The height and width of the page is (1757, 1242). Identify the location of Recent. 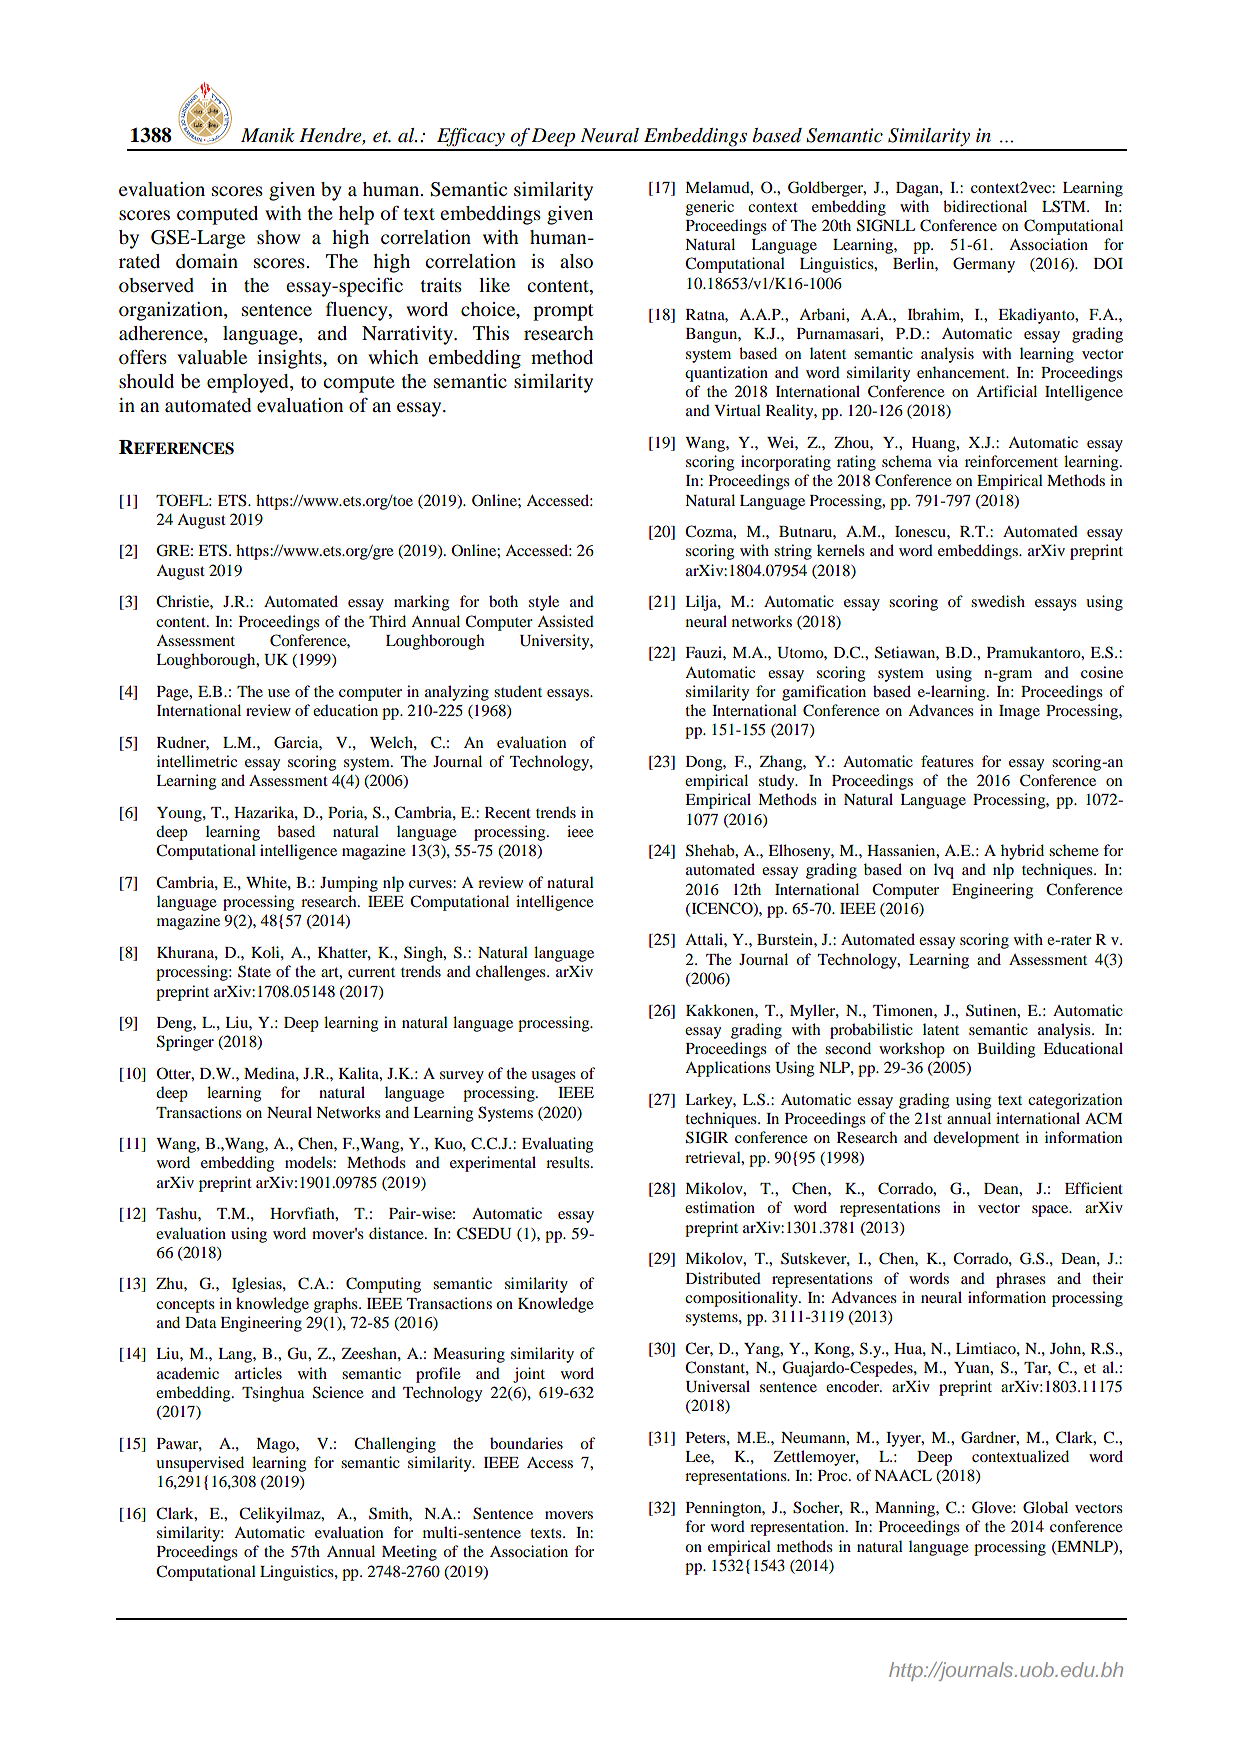
(508, 812).
